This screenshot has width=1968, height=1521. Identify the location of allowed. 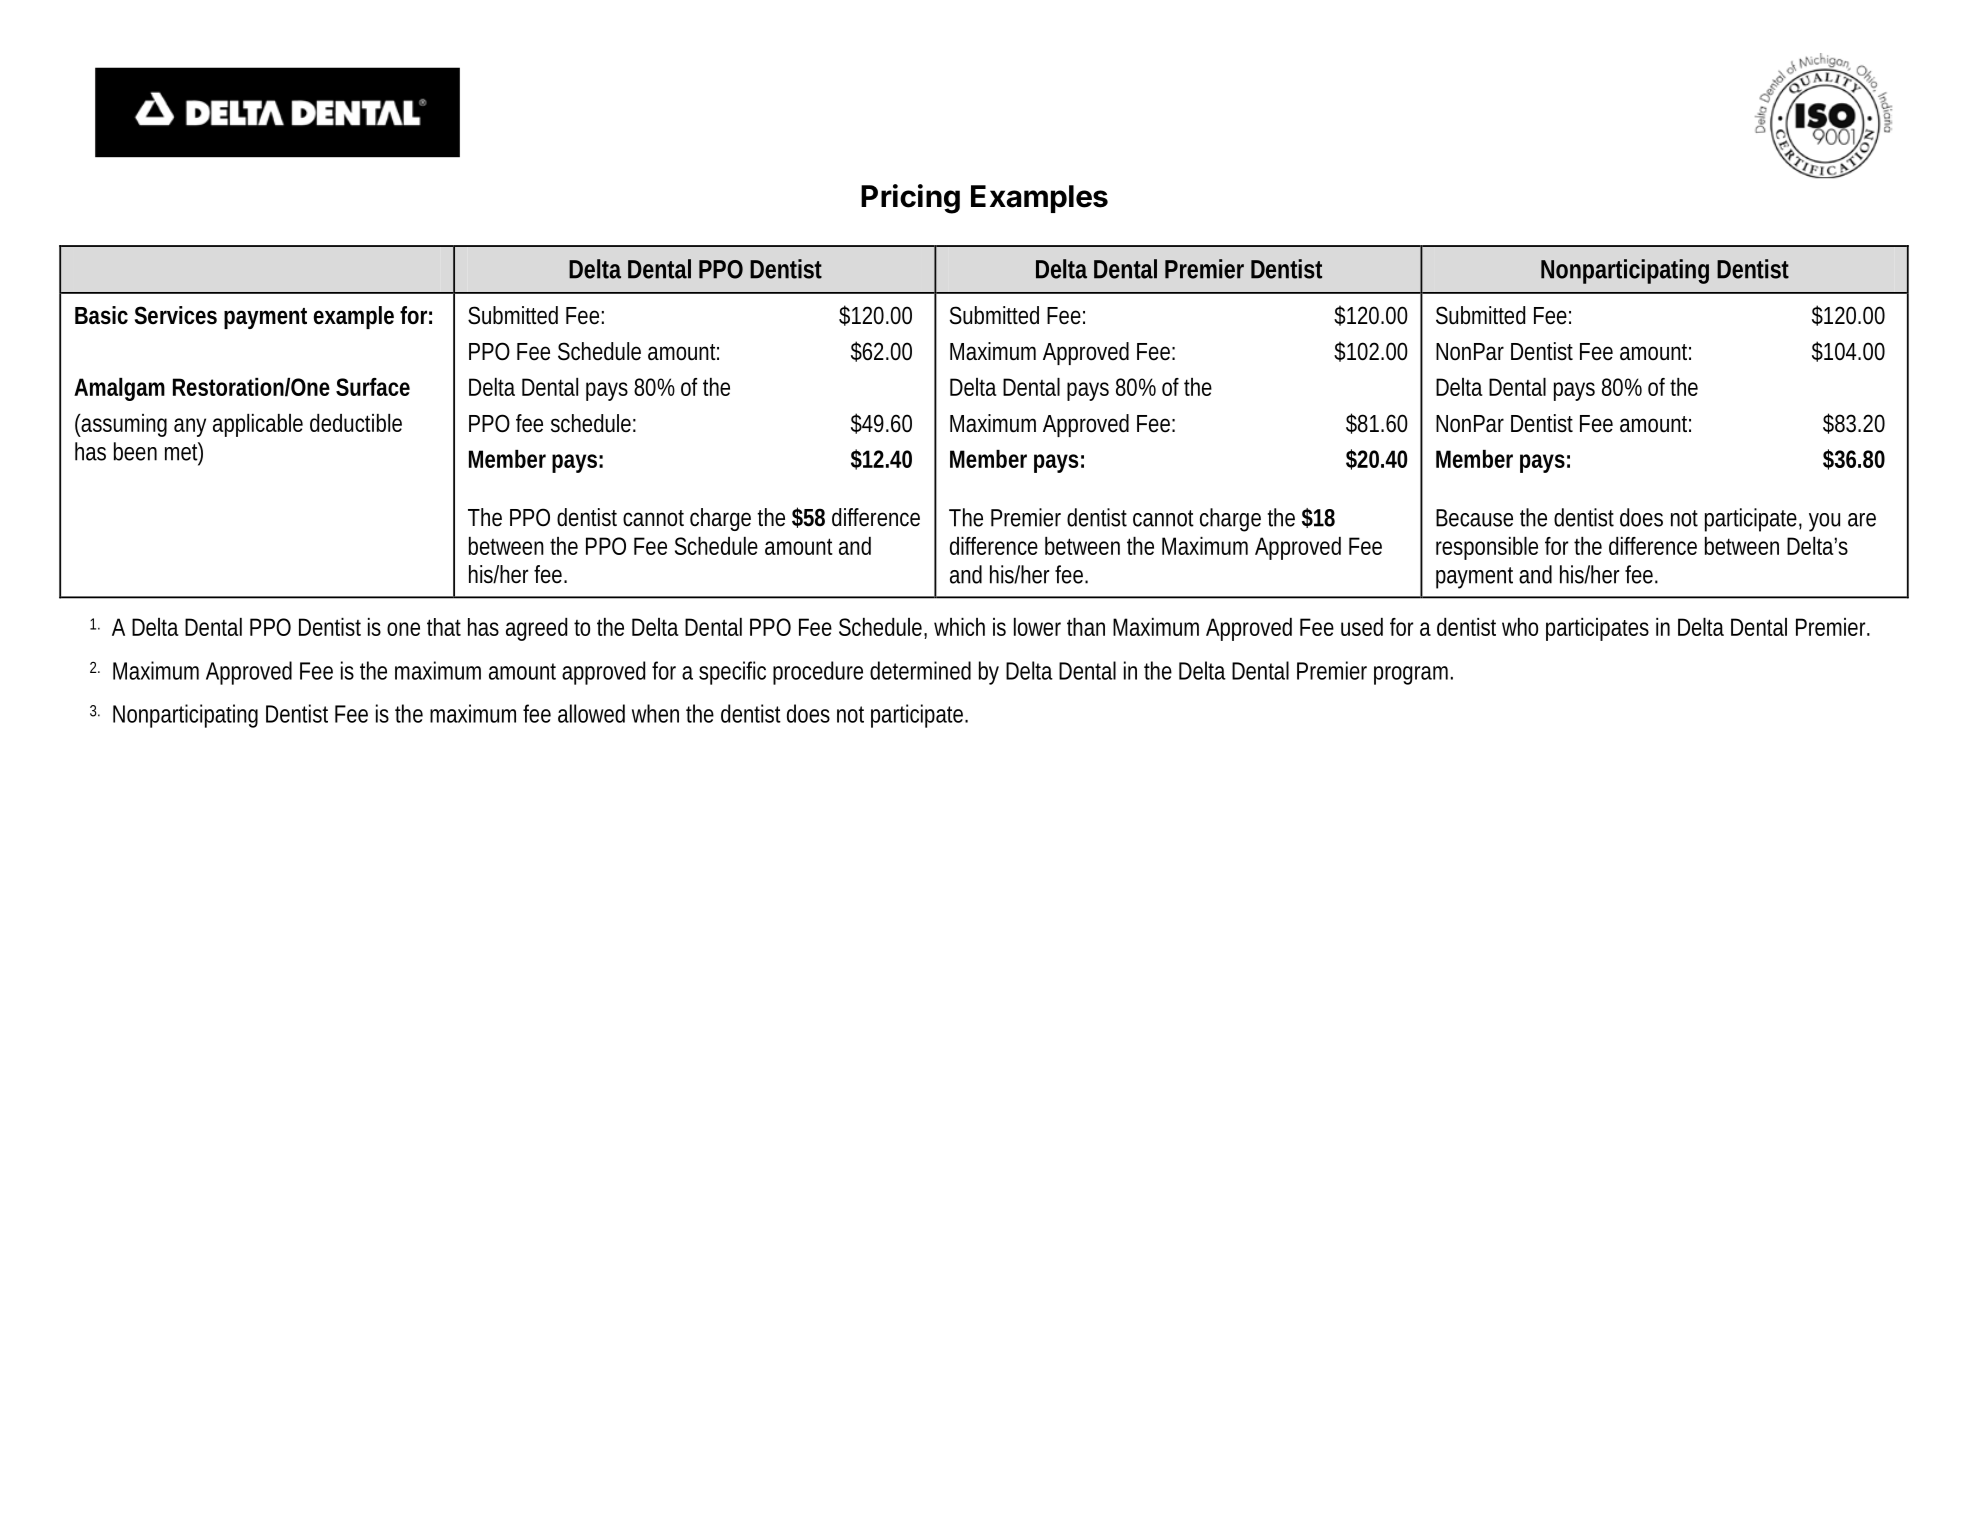
(591, 713).
